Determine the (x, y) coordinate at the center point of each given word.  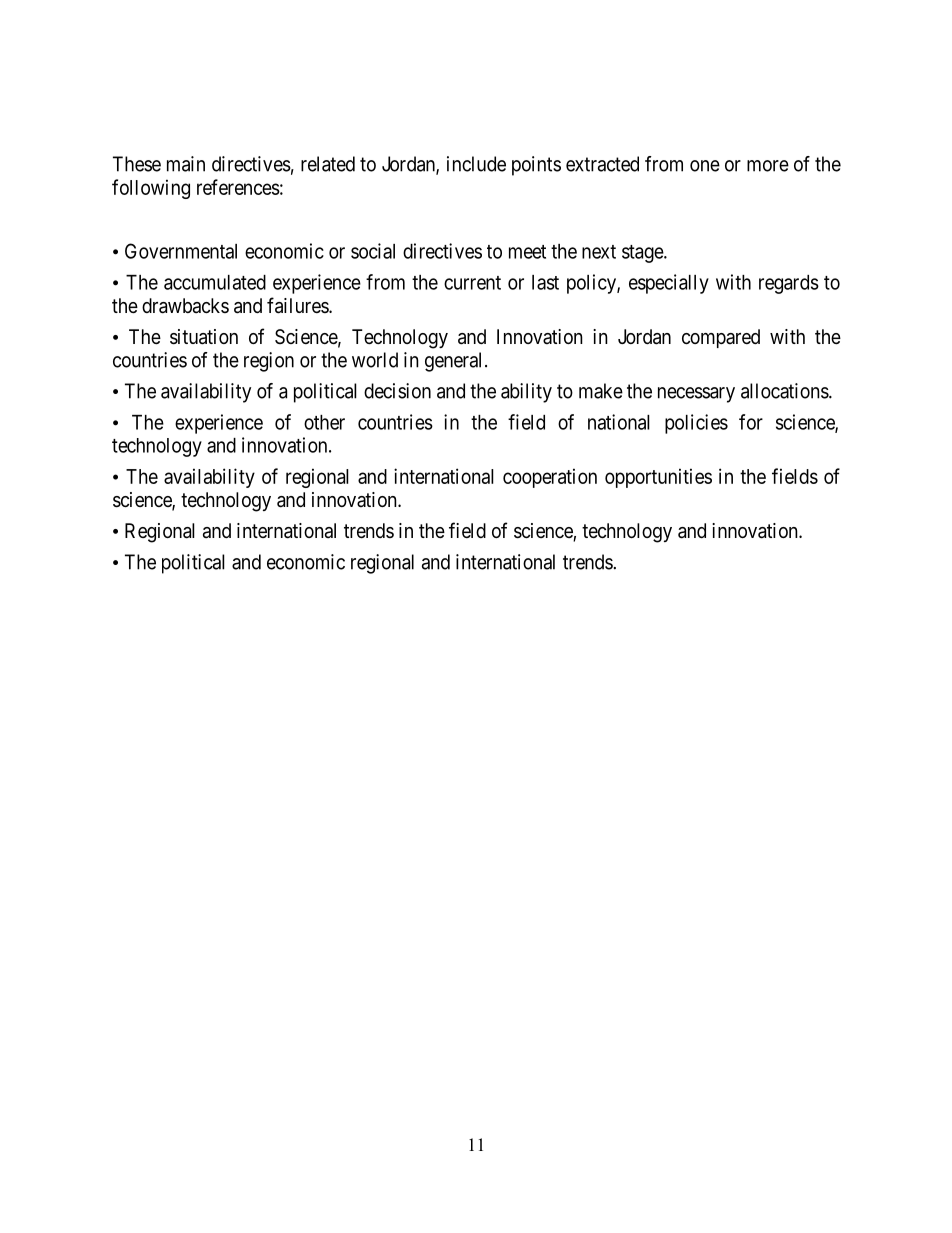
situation (204, 337)
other (324, 422)
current (472, 283)
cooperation (550, 478)
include (476, 164)
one (705, 166)
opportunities (658, 478)
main (186, 164)
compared (721, 338)
